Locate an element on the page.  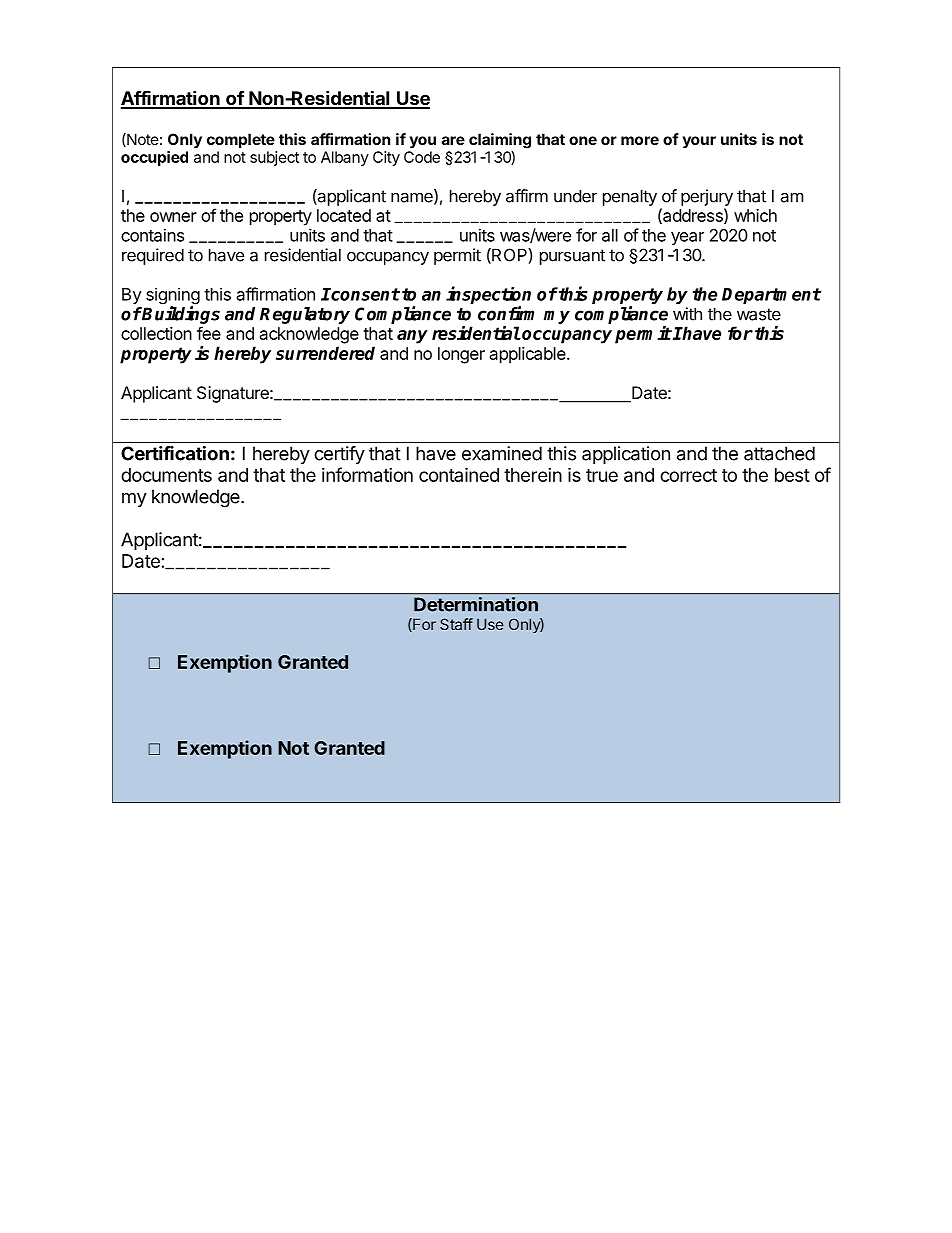
year is located at coordinates (687, 238).
